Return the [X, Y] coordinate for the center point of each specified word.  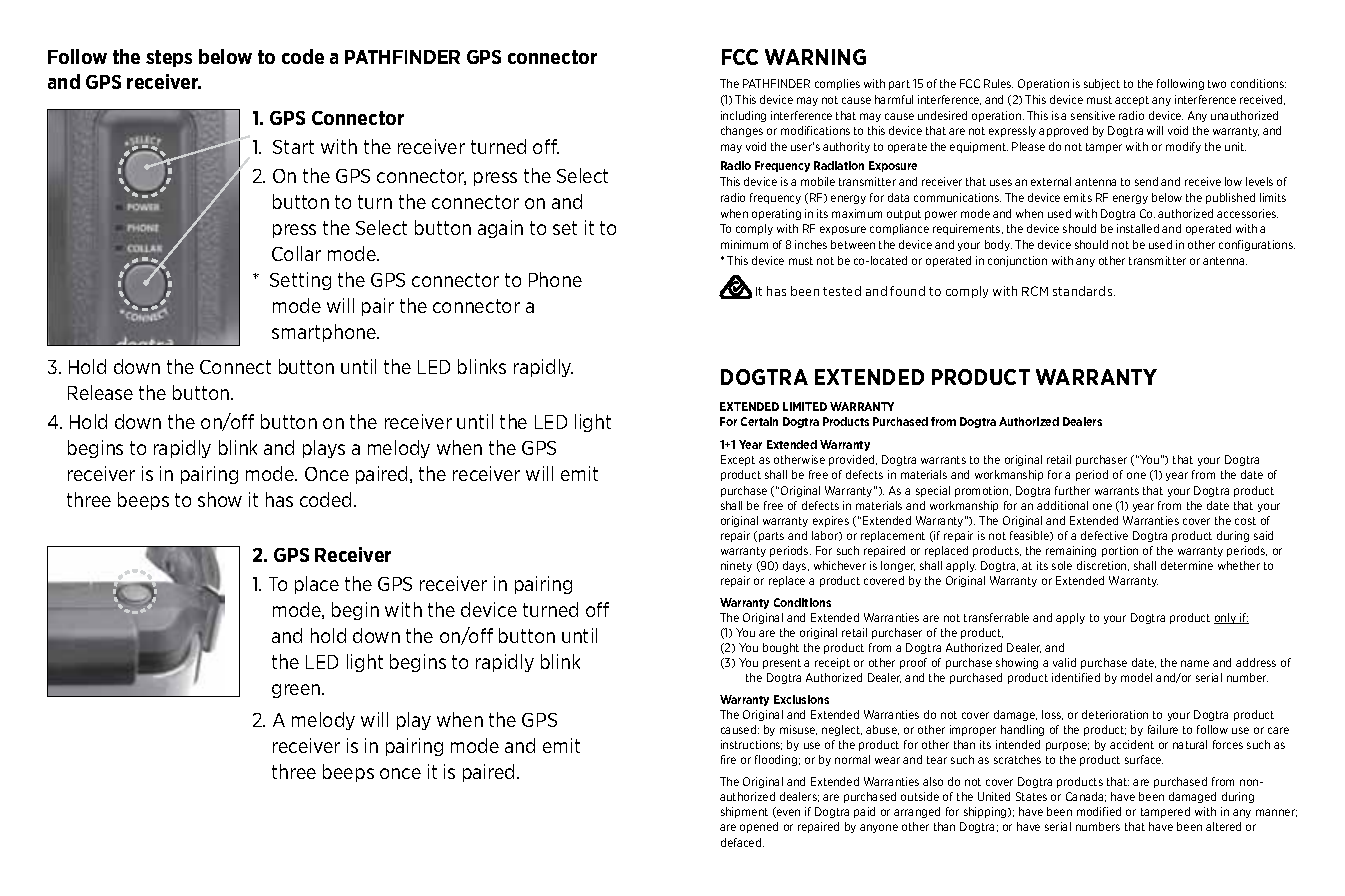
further [1072, 490]
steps [169, 58]
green [297, 691]
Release [100, 392]
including [743, 116]
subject [1102, 84]
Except [738, 460]
